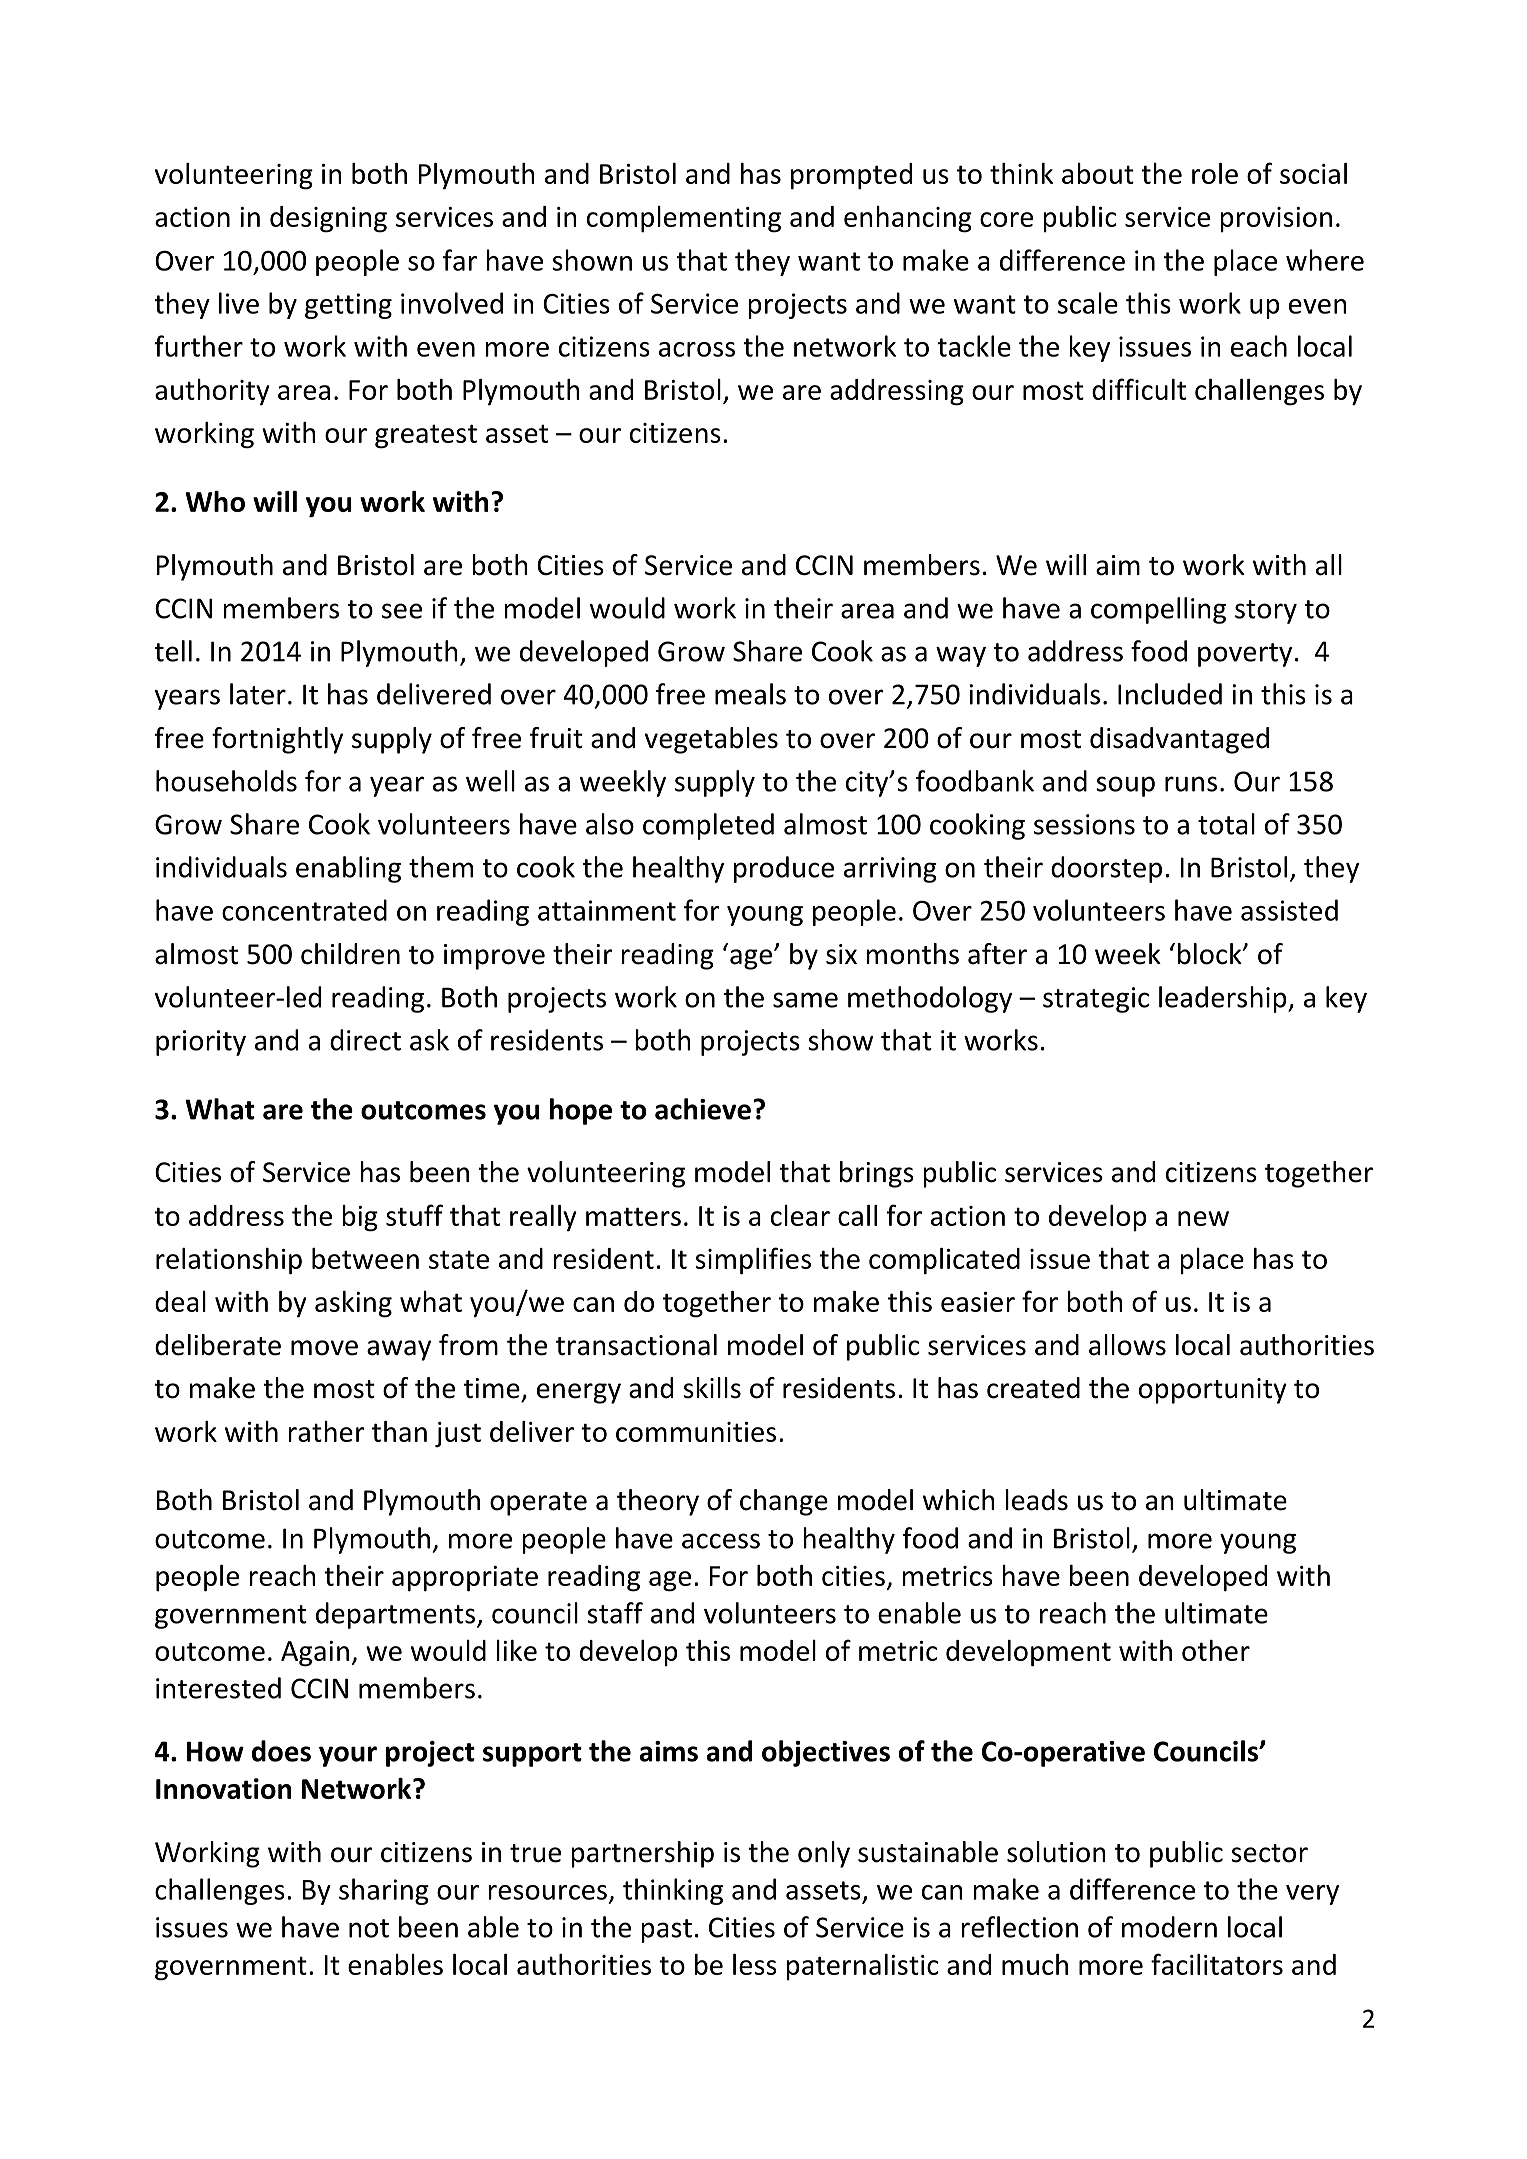 The height and width of the screenshot is (2159, 1527). What do you see at coordinates (684, 219) in the screenshot?
I see `complementing` at bounding box center [684, 219].
